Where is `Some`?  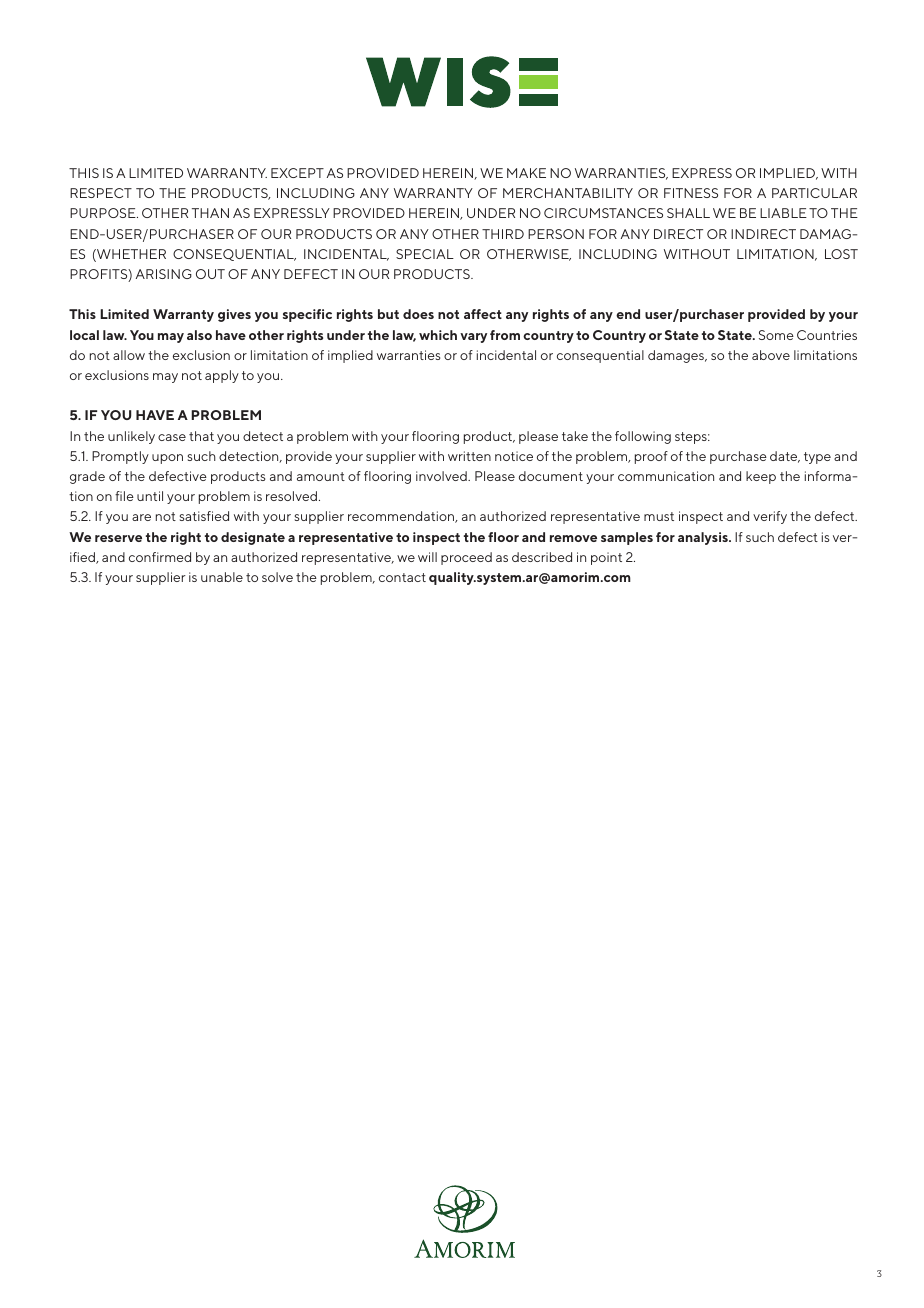 Some is located at coordinates (776, 335).
